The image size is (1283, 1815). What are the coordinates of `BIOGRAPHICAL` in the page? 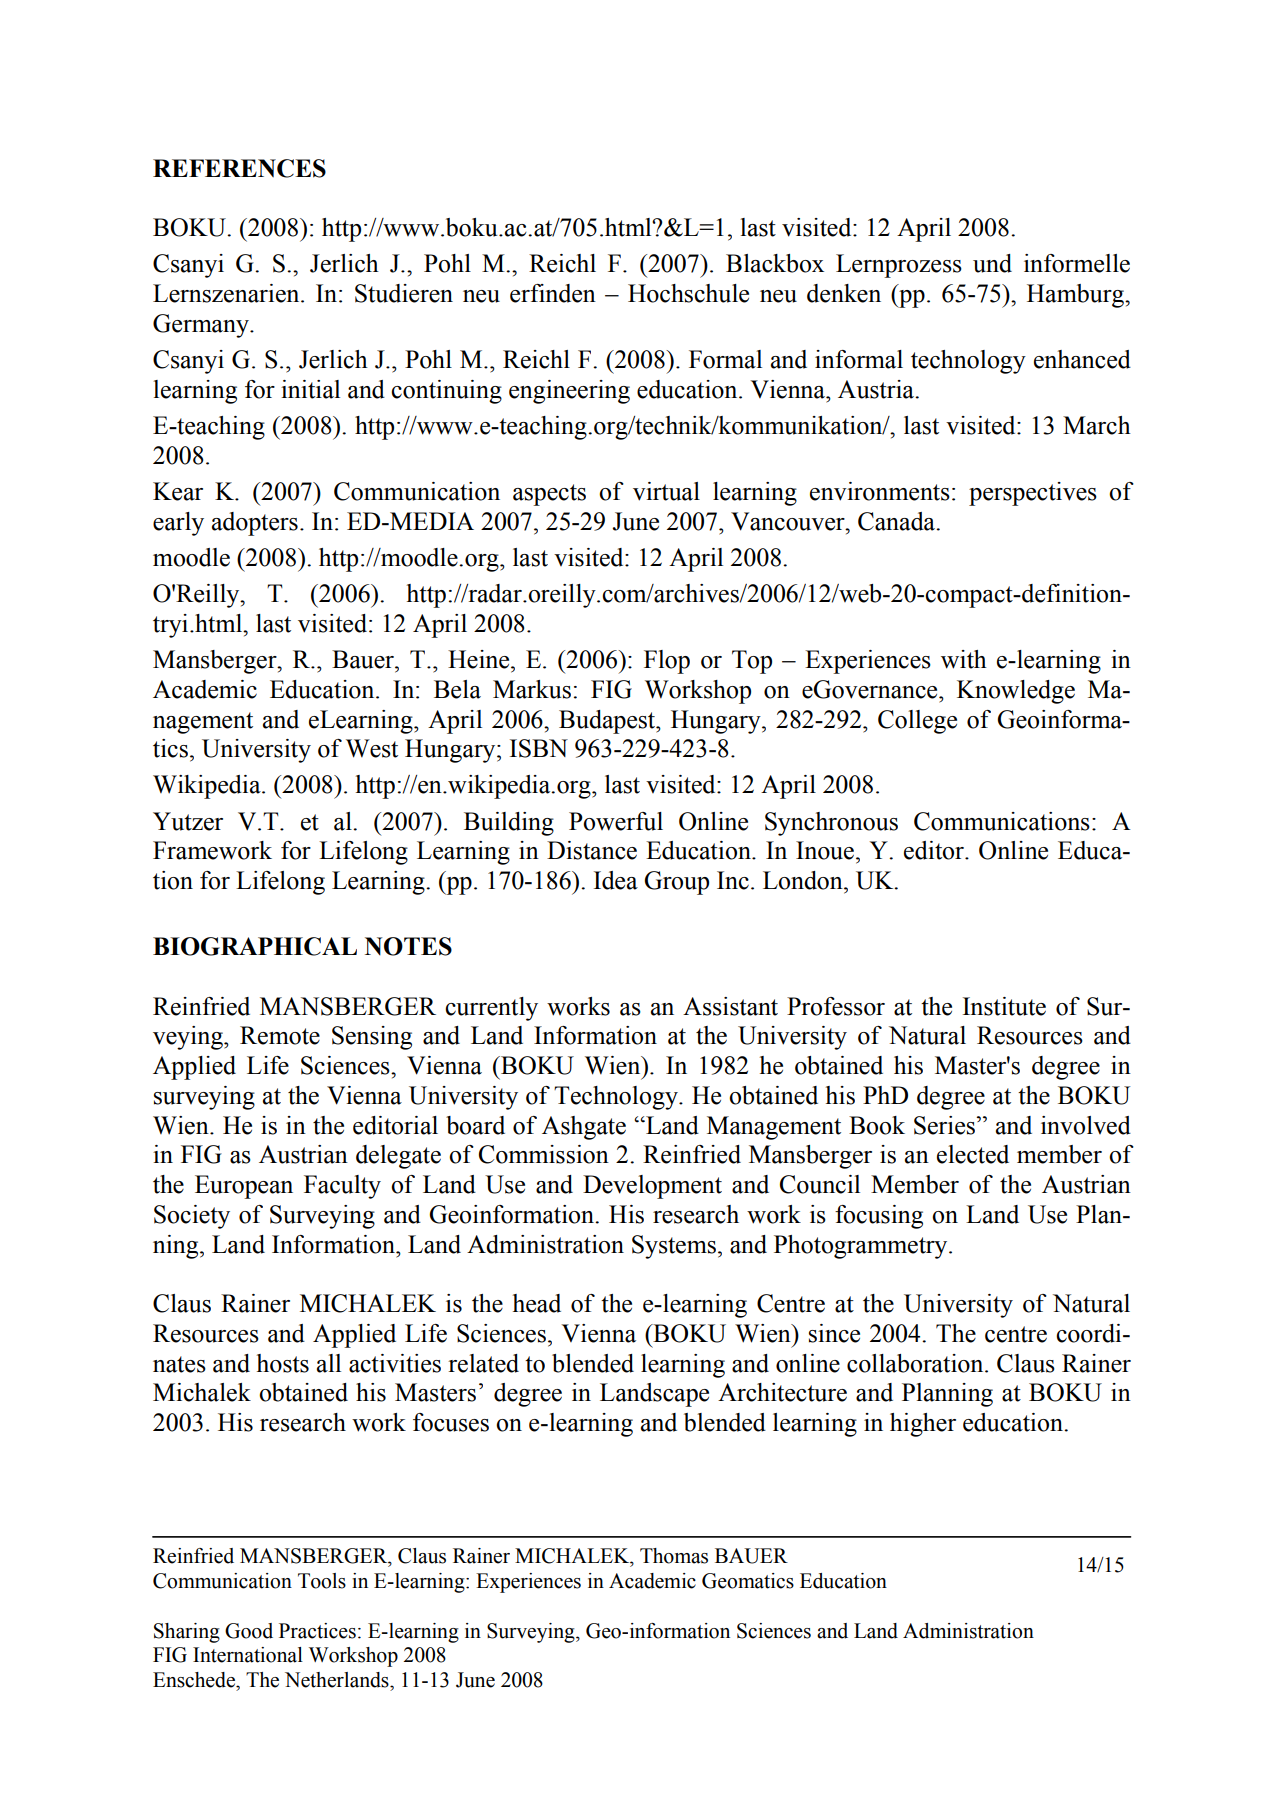 It's located at (255, 946).
